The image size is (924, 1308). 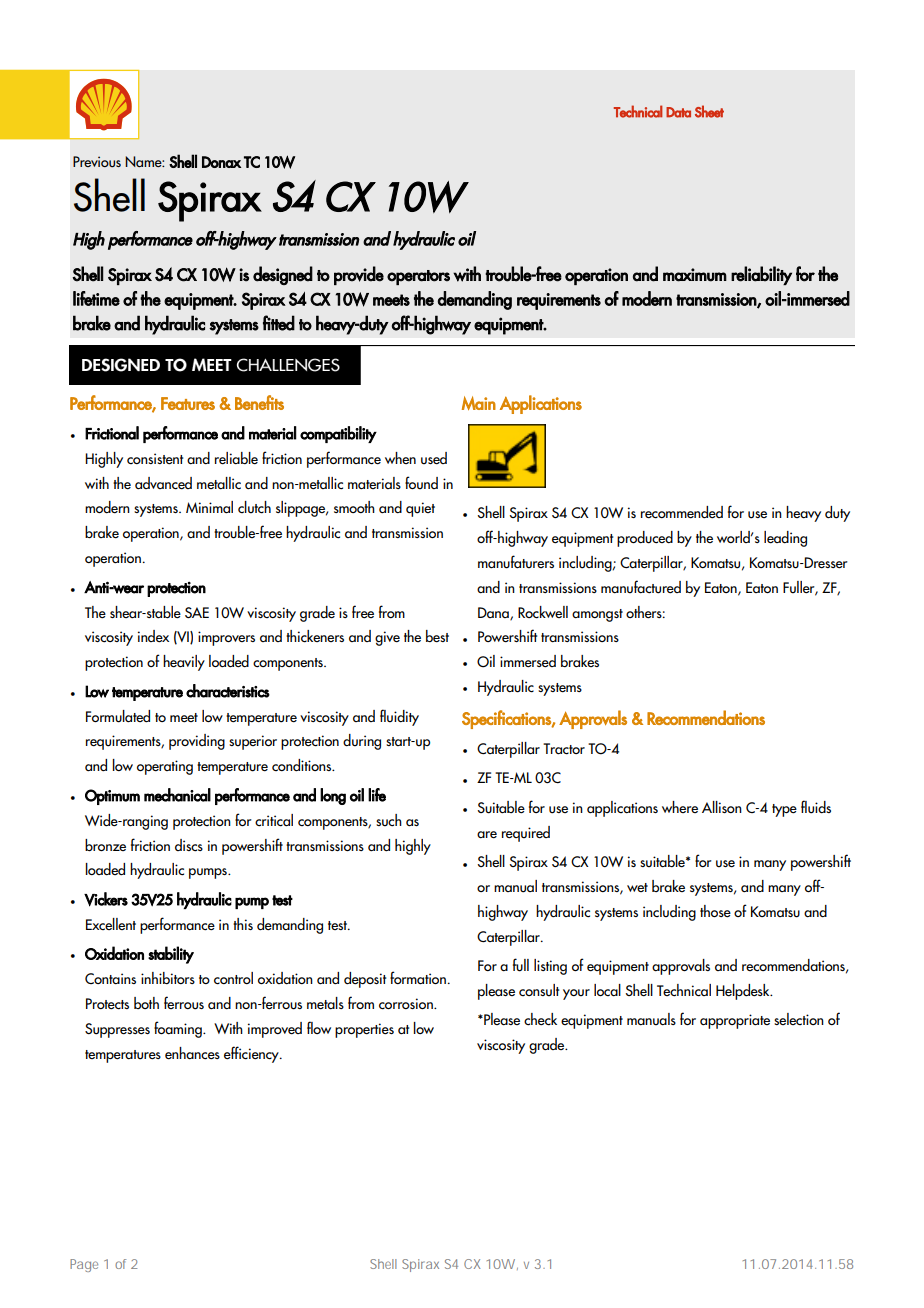 What do you see at coordinates (735, 1021) in the screenshot?
I see `appropriate` at bounding box center [735, 1021].
